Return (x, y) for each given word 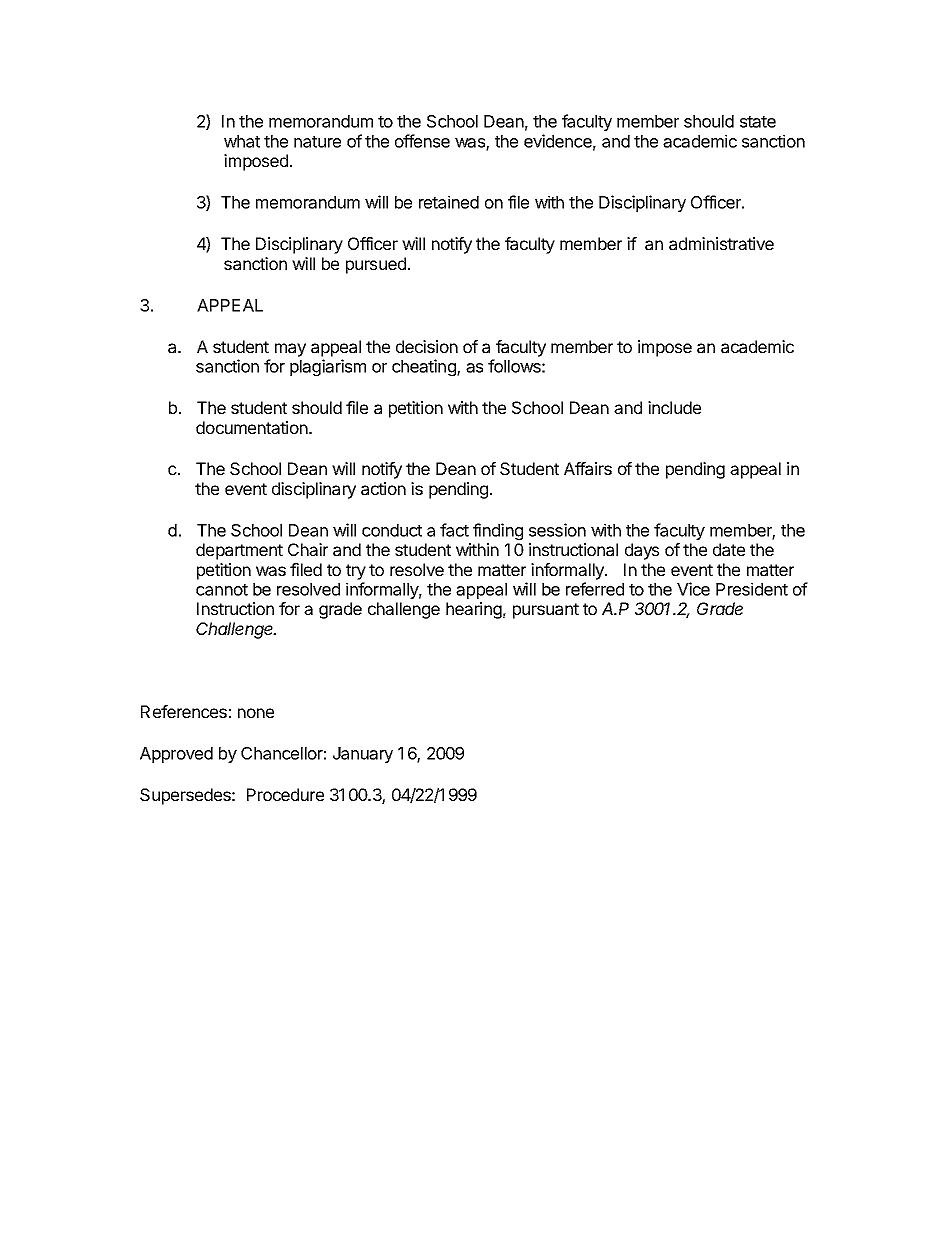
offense (422, 141)
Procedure (285, 794)
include (674, 407)
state (758, 122)
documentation (253, 427)
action (383, 488)
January (363, 755)
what (242, 141)
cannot (222, 590)
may (290, 350)
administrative (721, 243)
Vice (693, 589)
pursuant (546, 611)
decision (427, 346)
